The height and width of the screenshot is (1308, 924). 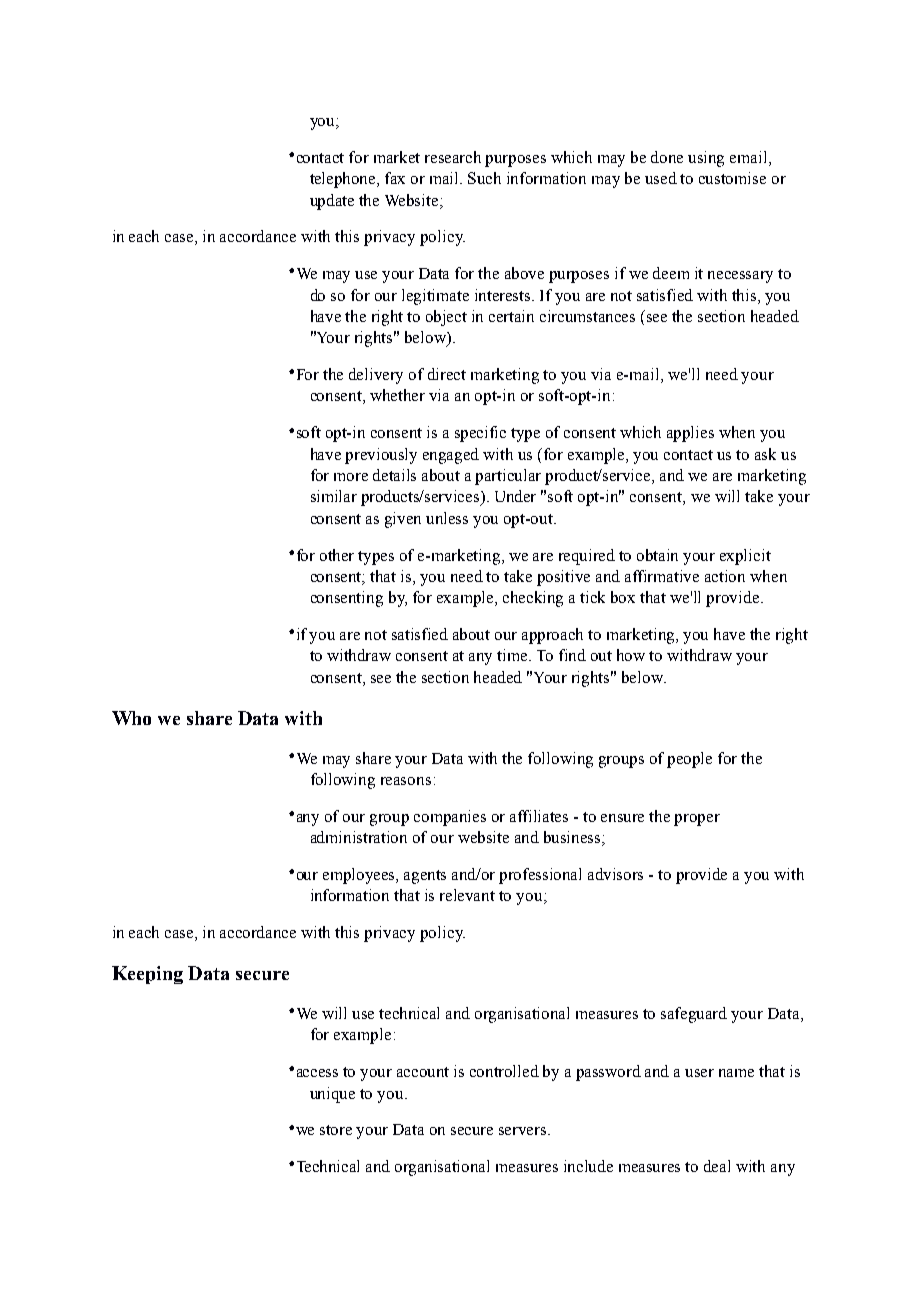 I want to click on how, so click(x=631, y=655).
